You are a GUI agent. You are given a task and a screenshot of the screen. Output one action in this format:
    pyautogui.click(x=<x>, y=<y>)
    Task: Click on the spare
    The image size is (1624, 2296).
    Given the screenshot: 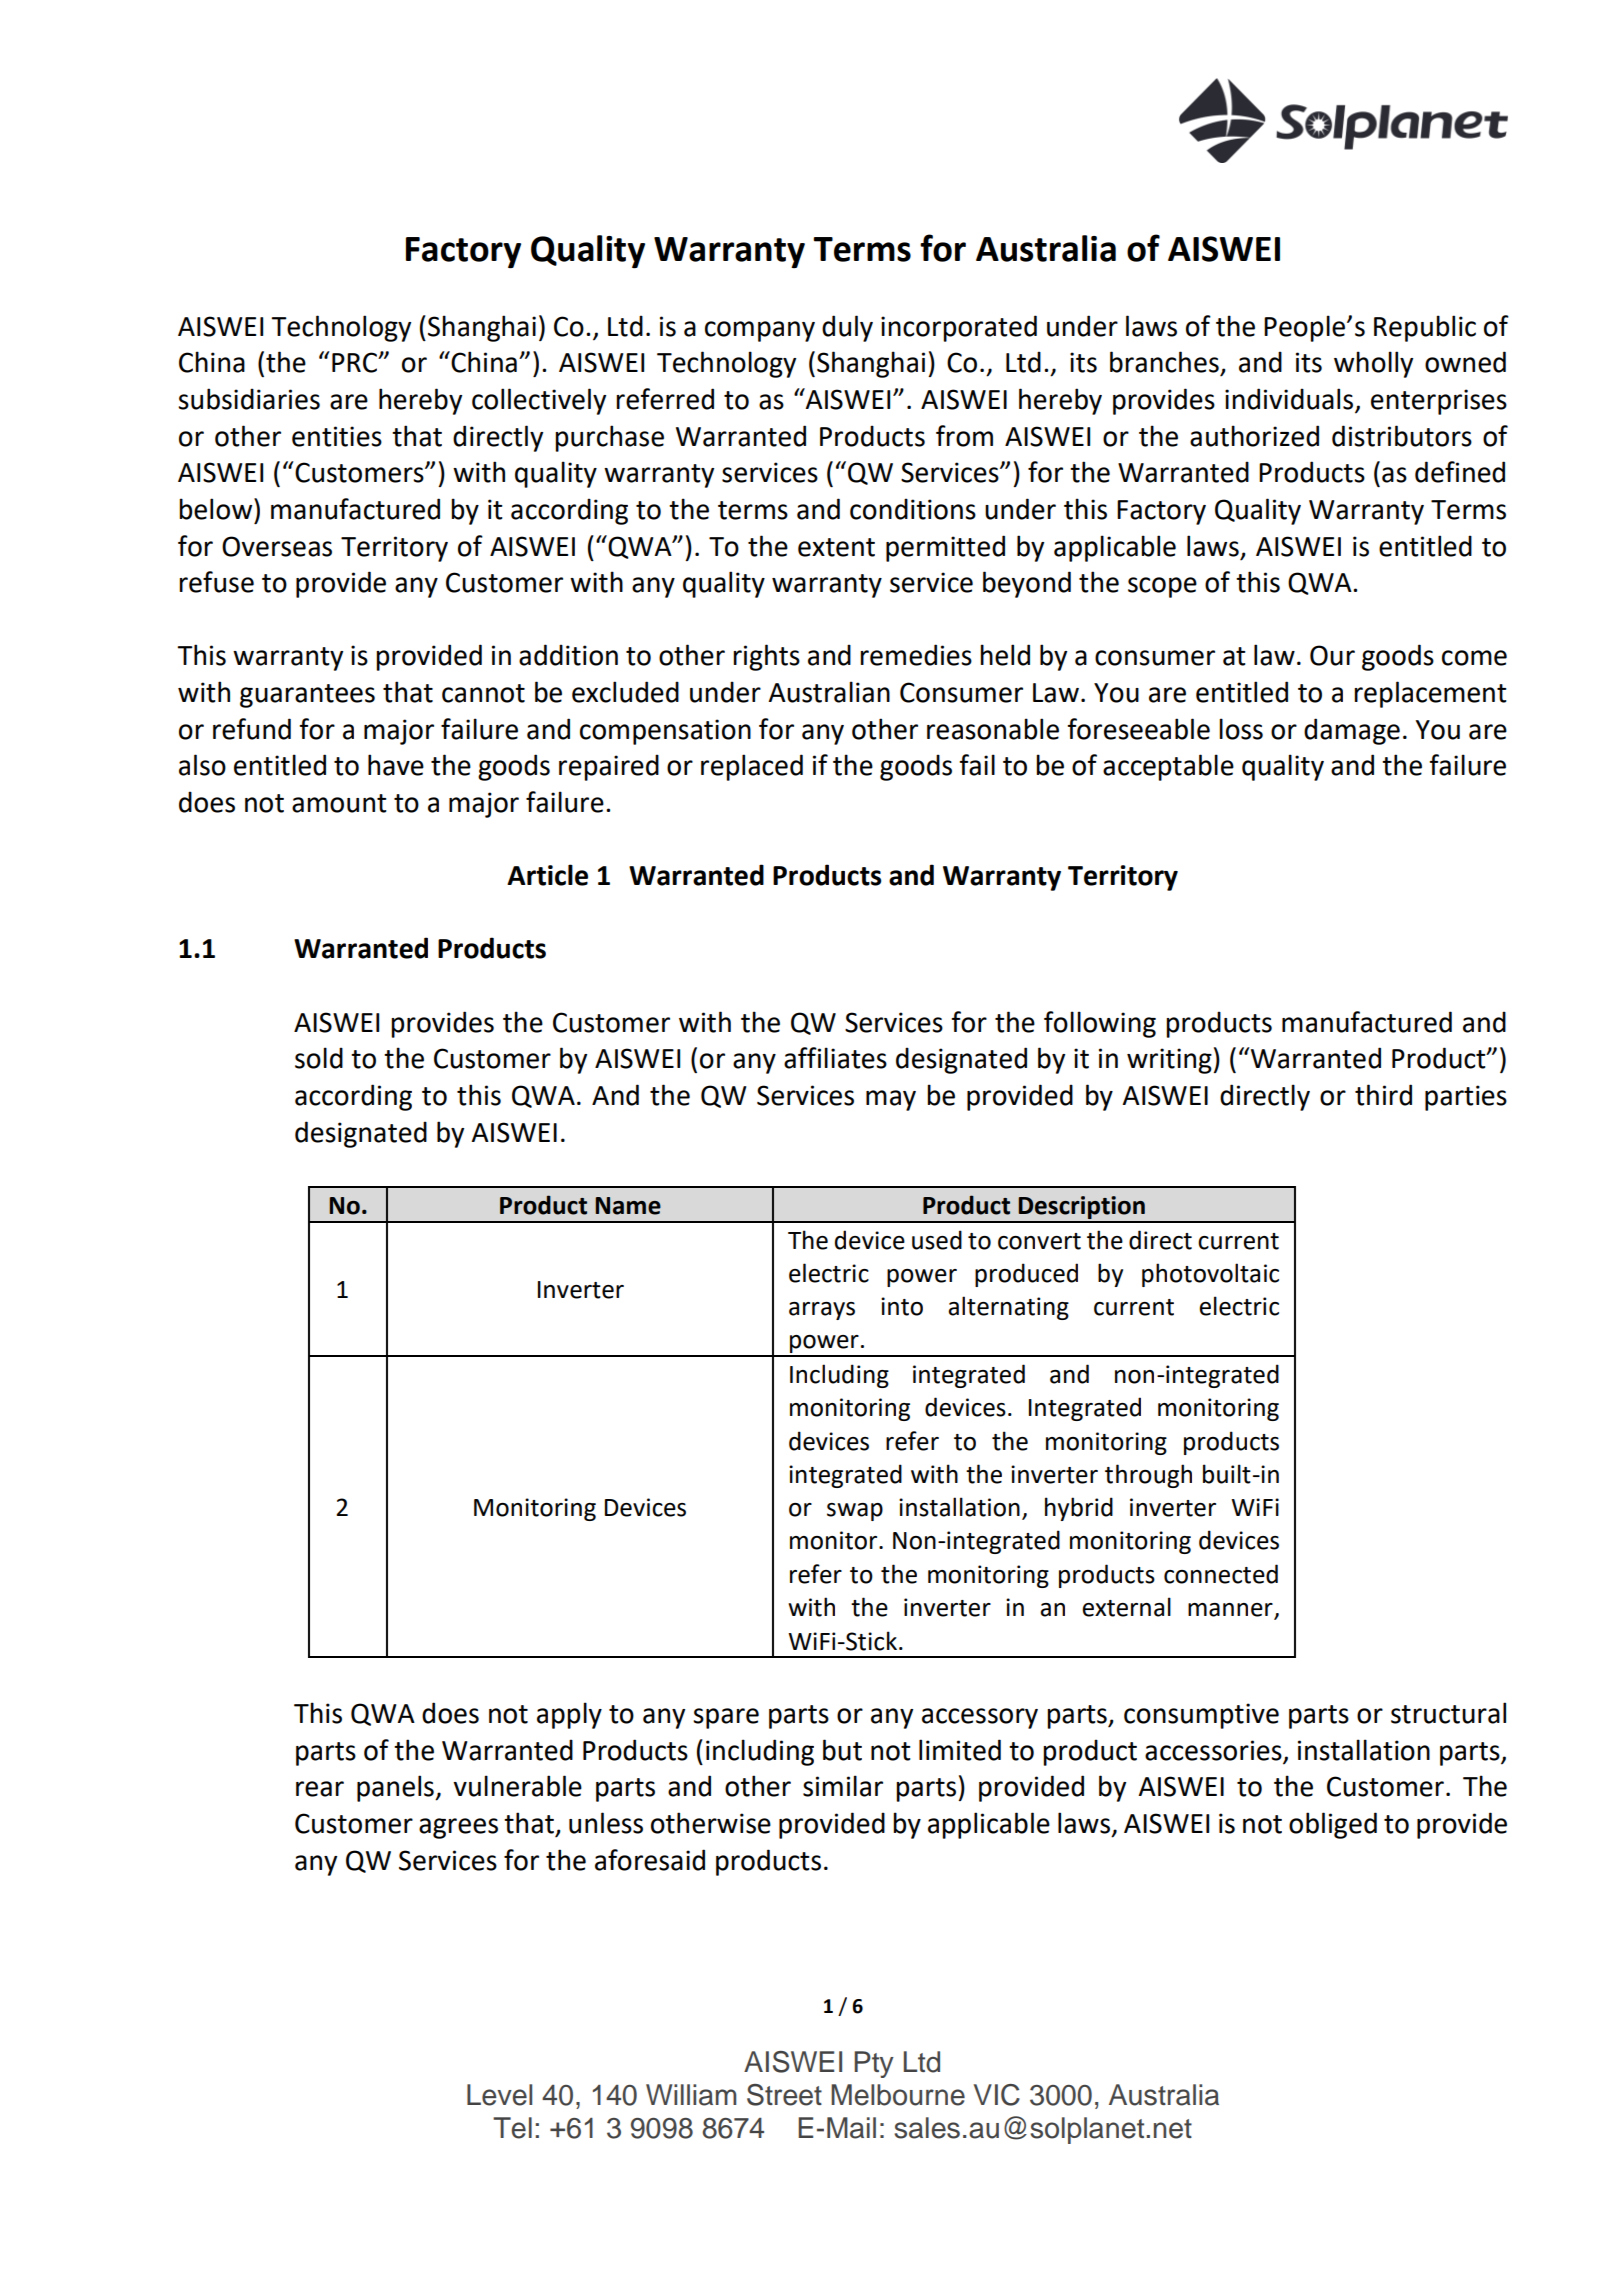 What is the action you would take?
    pyautogui.click(x=726, y=1718)
